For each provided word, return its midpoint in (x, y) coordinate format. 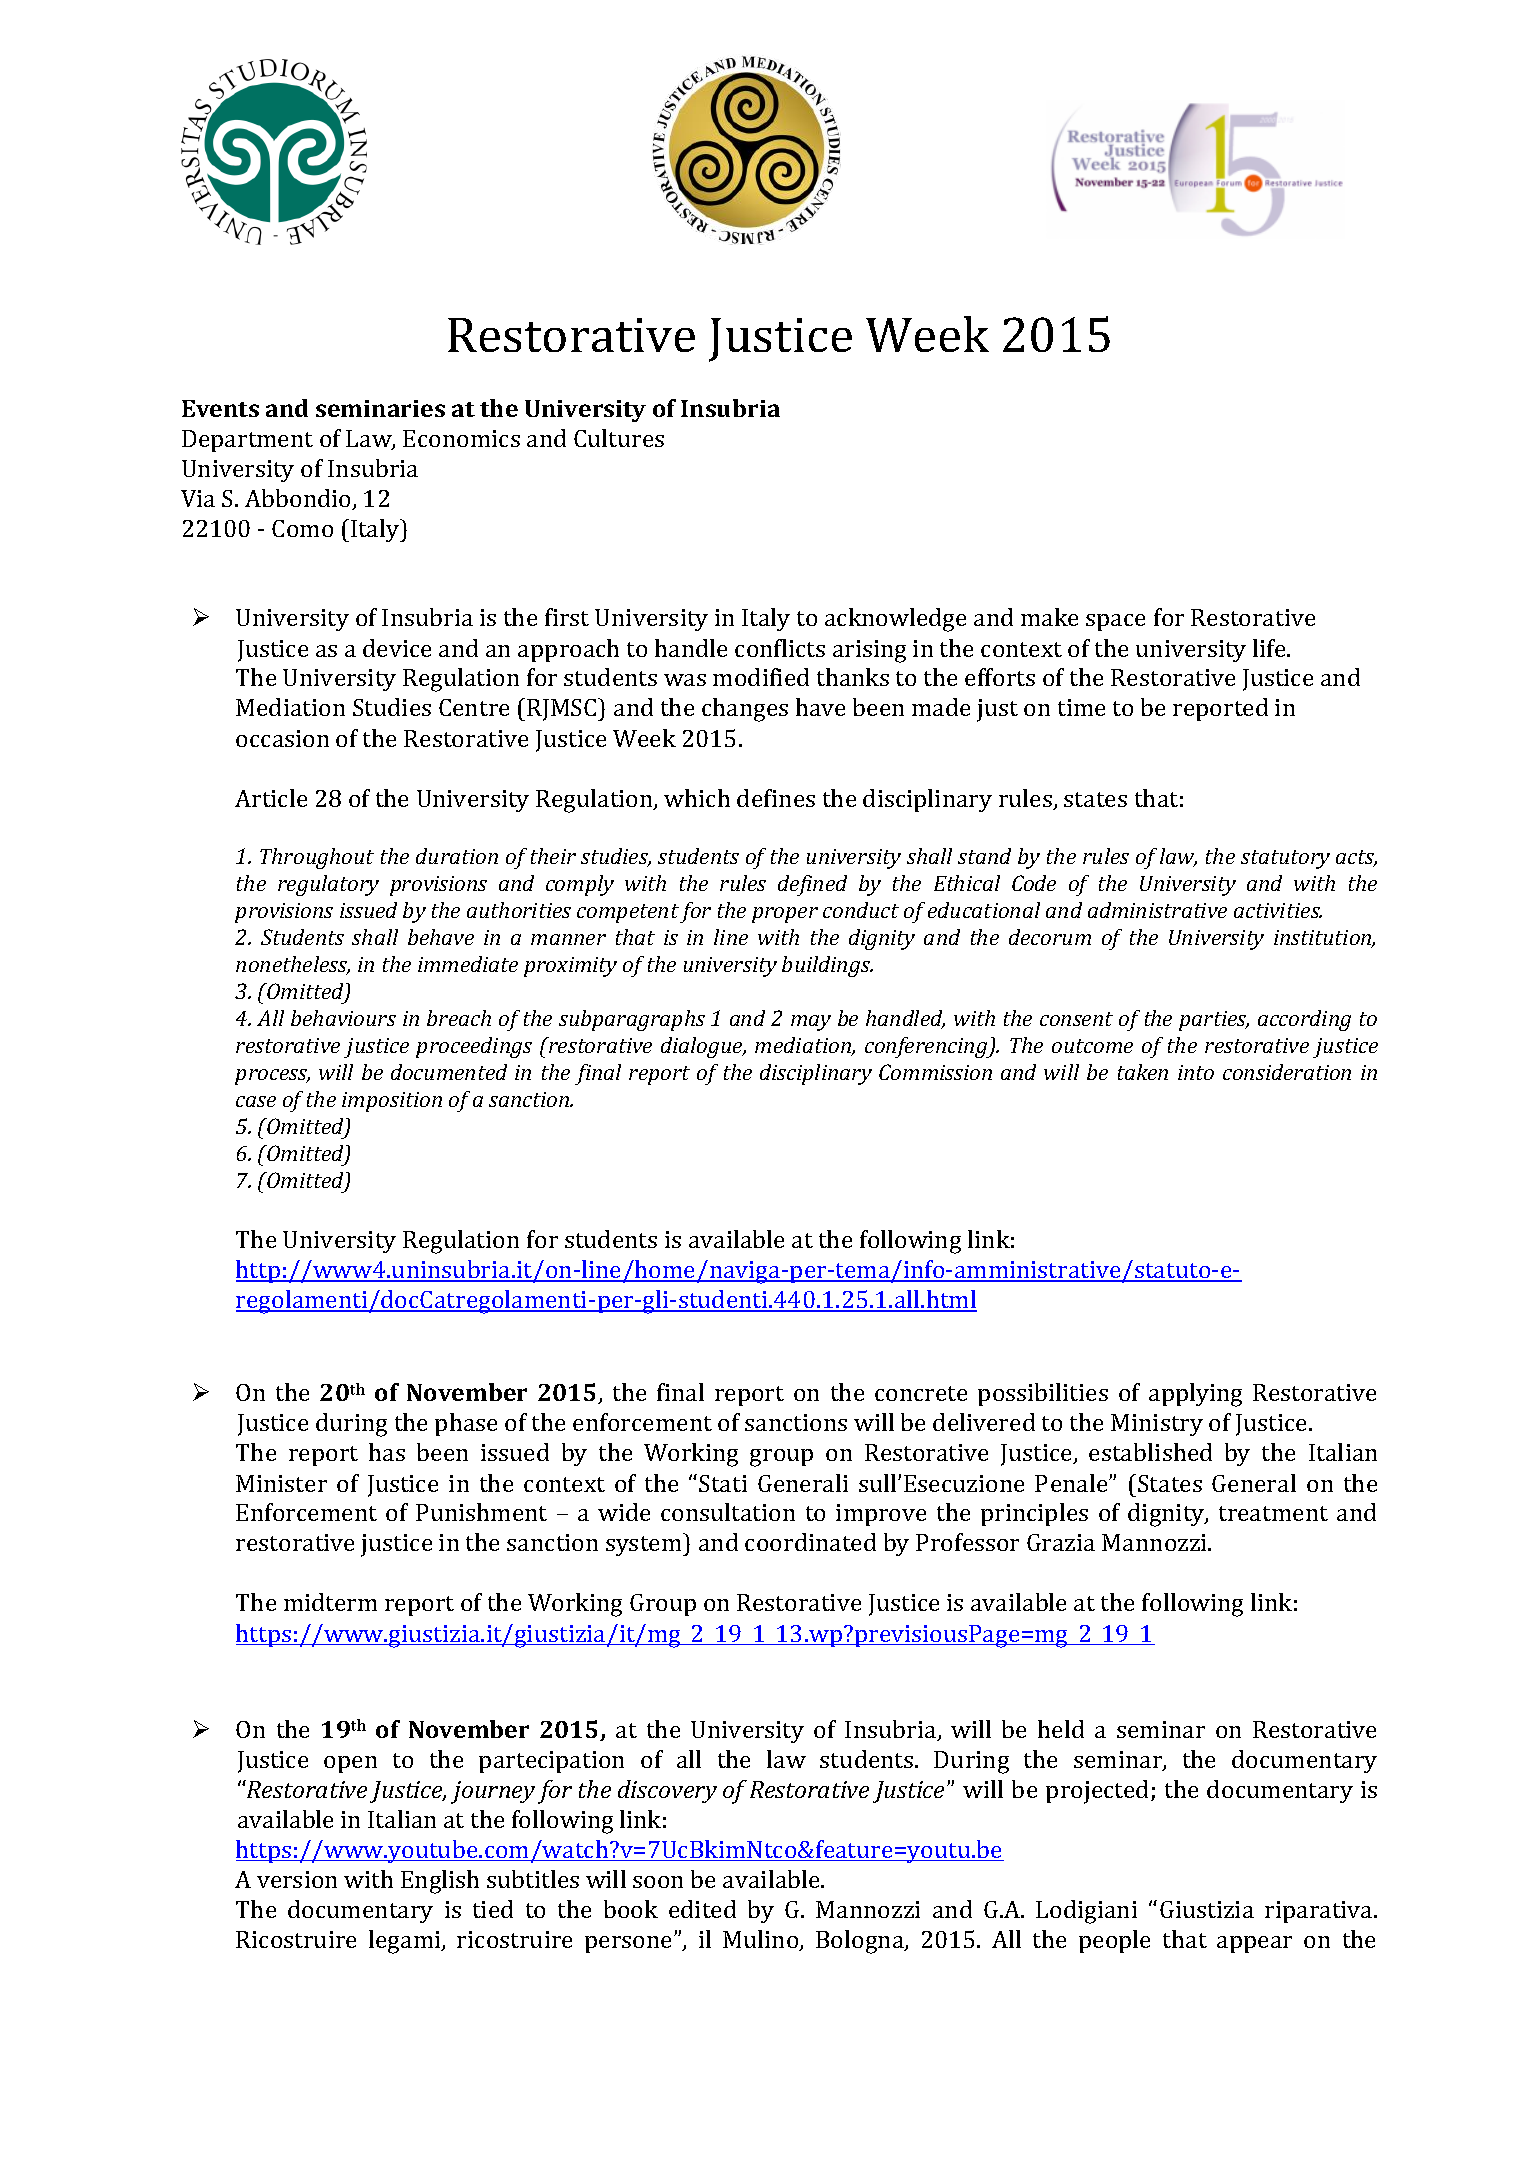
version (297, 1879)
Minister (281, 1483)
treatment (1273, 1513)
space (1115, 622)
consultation (728, 1512)
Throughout (317, 858)
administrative (1157, 910)
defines (776, 798)
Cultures (619, 438)
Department (247, 441)
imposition (392, 1102)
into (1196, 1072)
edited (702, 1909)
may (811, 1023)
